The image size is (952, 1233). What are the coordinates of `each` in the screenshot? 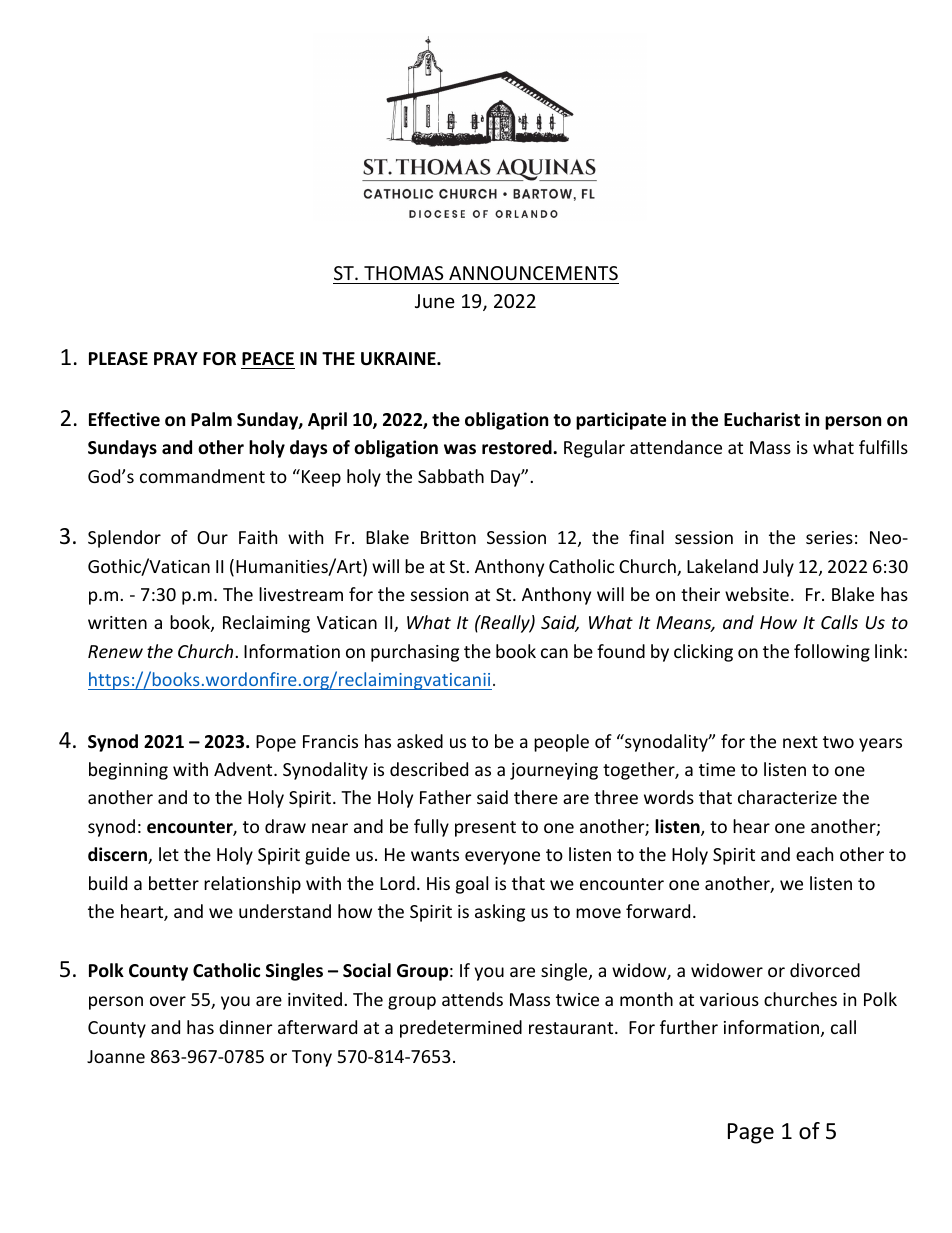 It's located at (814, 854).
